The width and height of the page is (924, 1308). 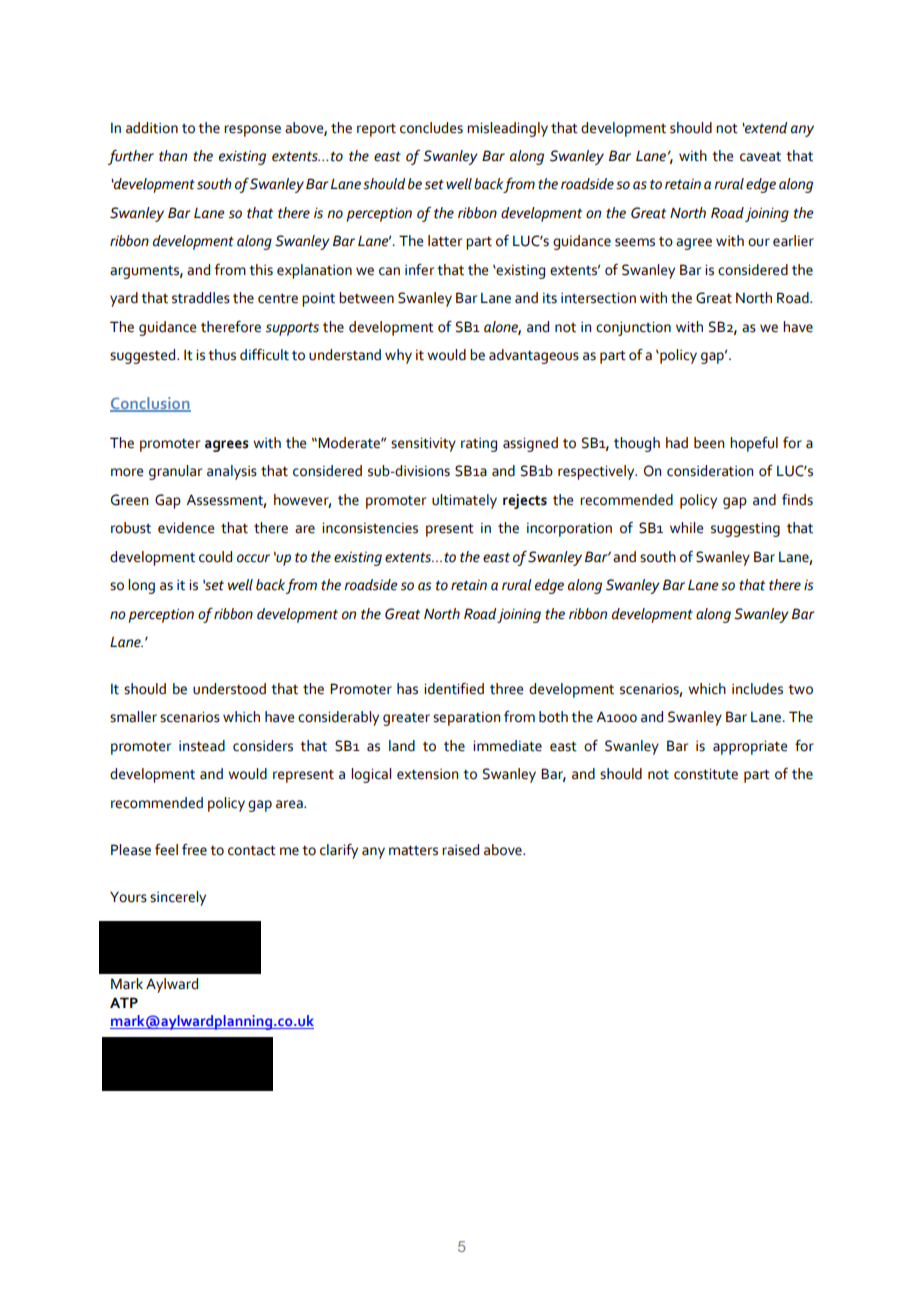 I want to click on ultimately, so click(x=464, y=501).
